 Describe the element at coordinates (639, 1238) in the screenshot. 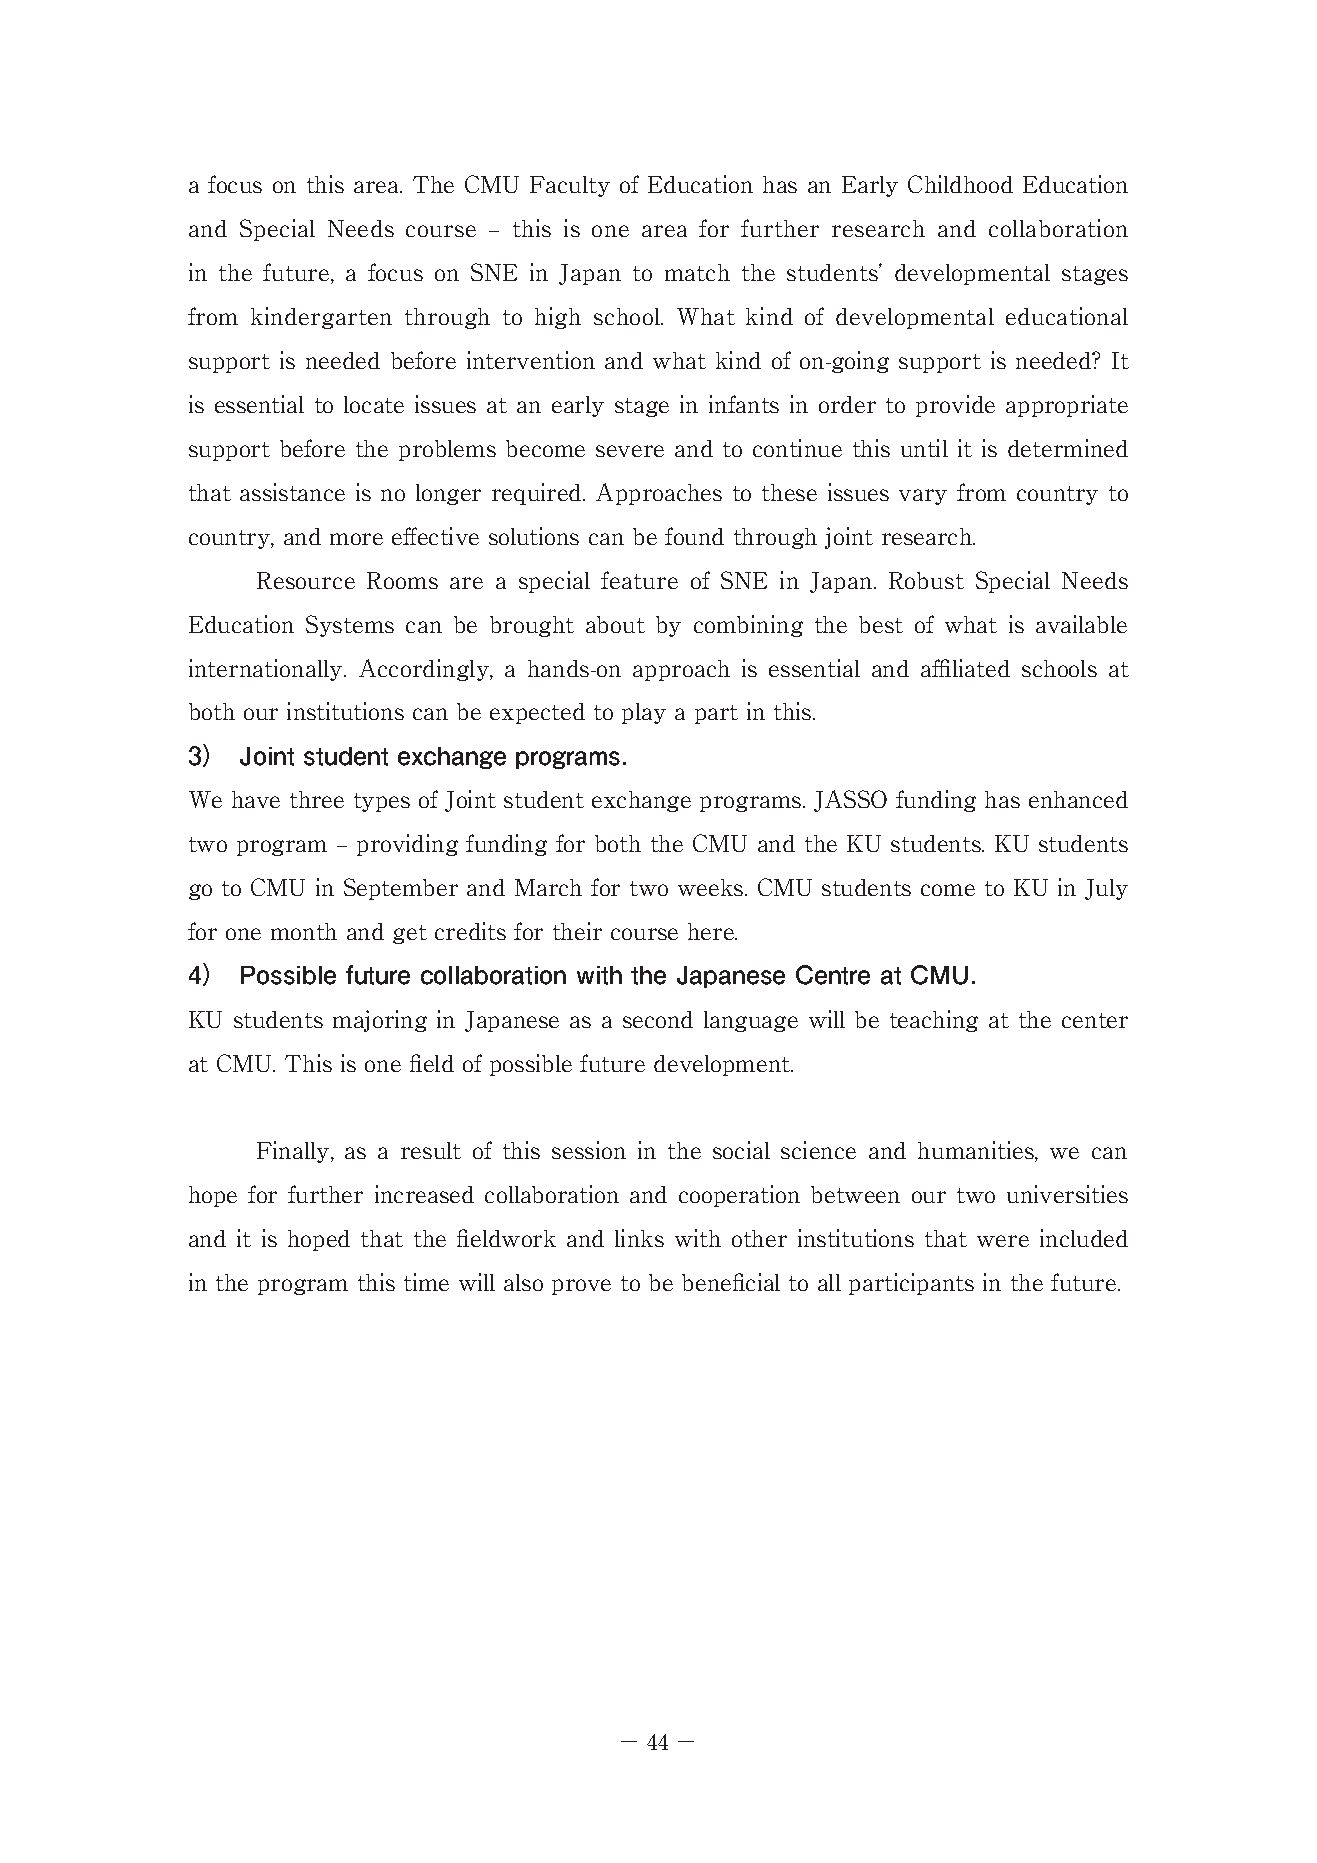

I see `links` at that location.
